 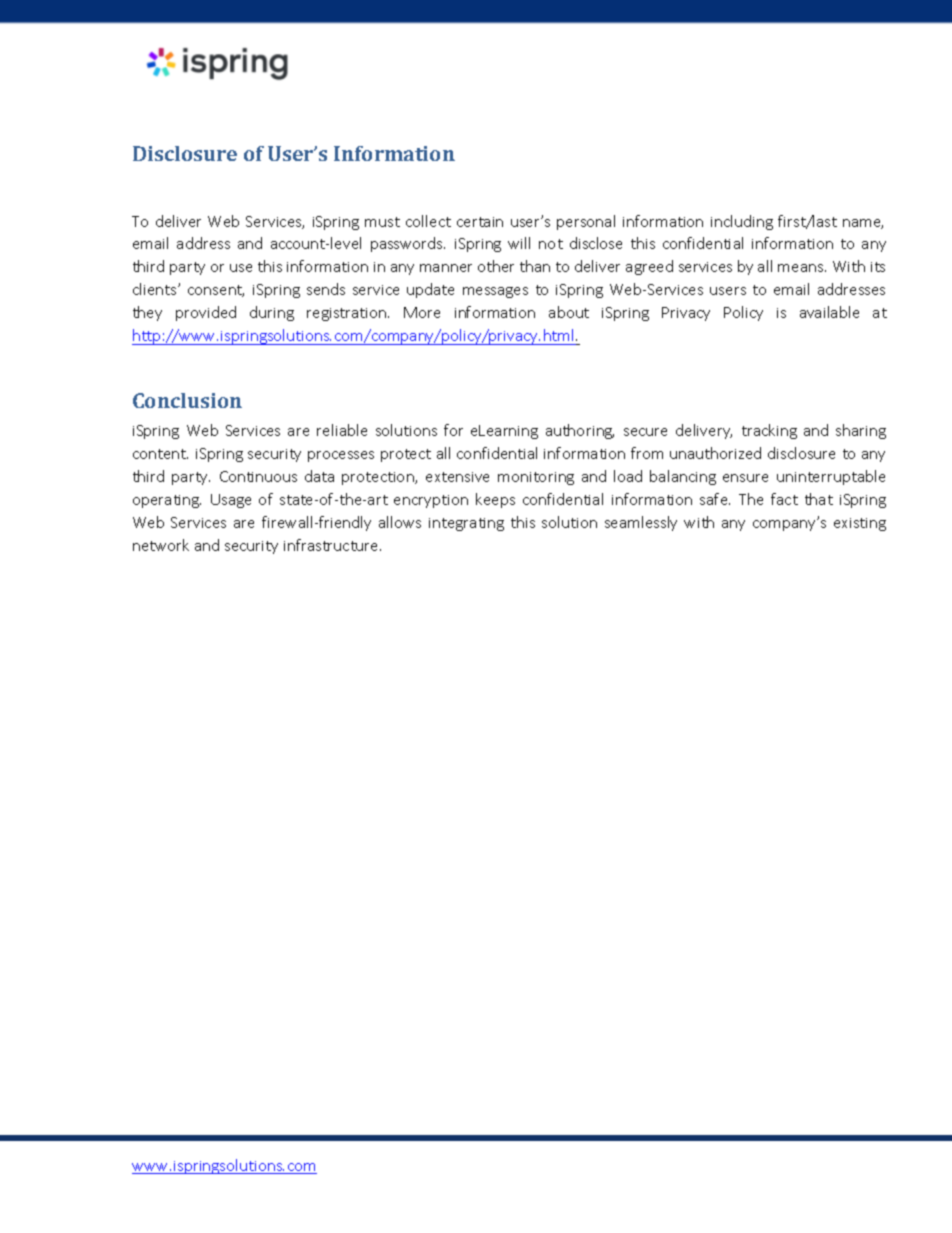 What do you see at coordinates (466, 524) in the screenshot?
I see `integrating` at bounding box center [466, 524].
